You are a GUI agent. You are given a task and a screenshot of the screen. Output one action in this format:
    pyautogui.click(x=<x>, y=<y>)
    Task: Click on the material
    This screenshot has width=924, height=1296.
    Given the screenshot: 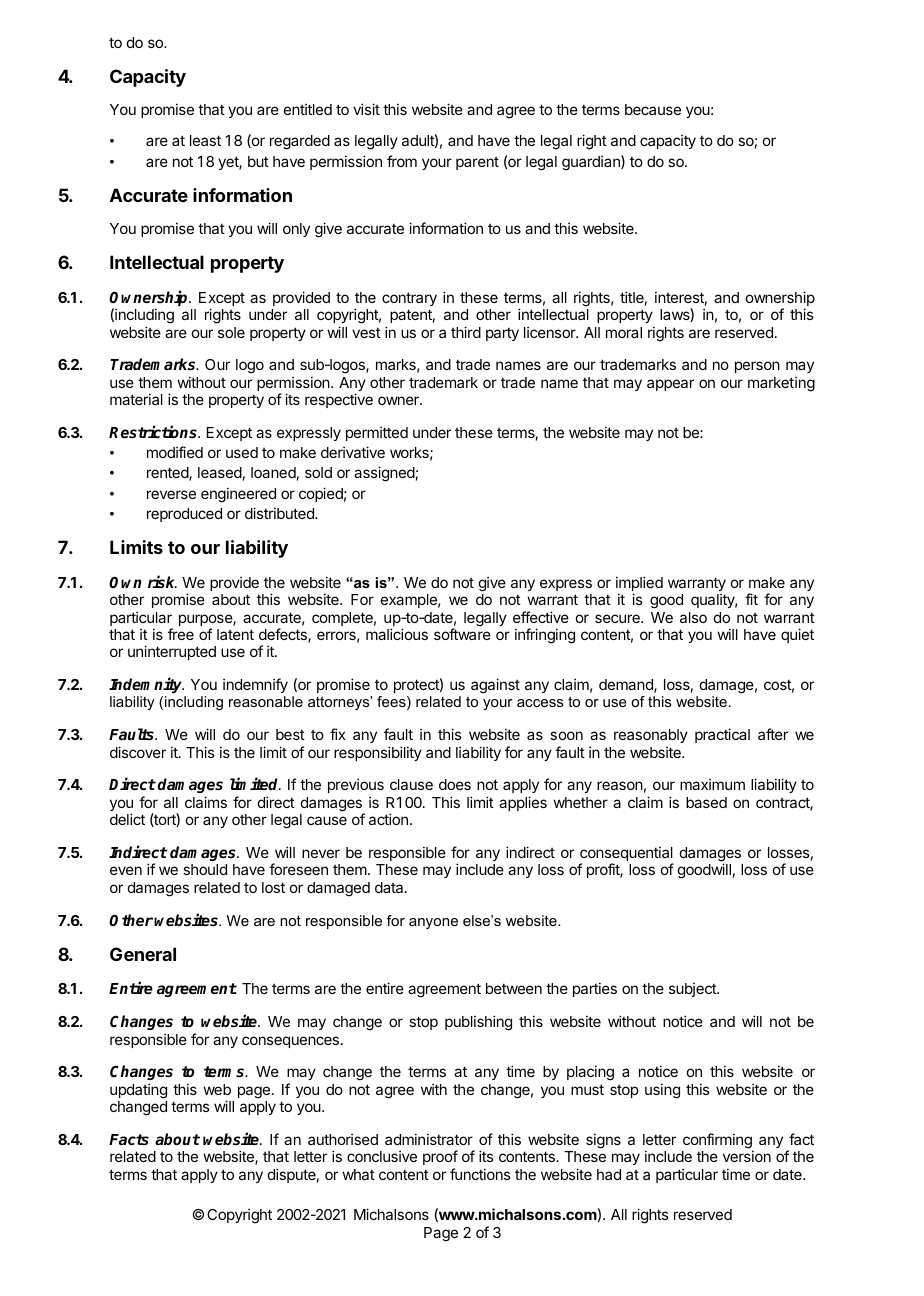 What is the action you would take?
    pyautogui.click(x=136, y=399)
